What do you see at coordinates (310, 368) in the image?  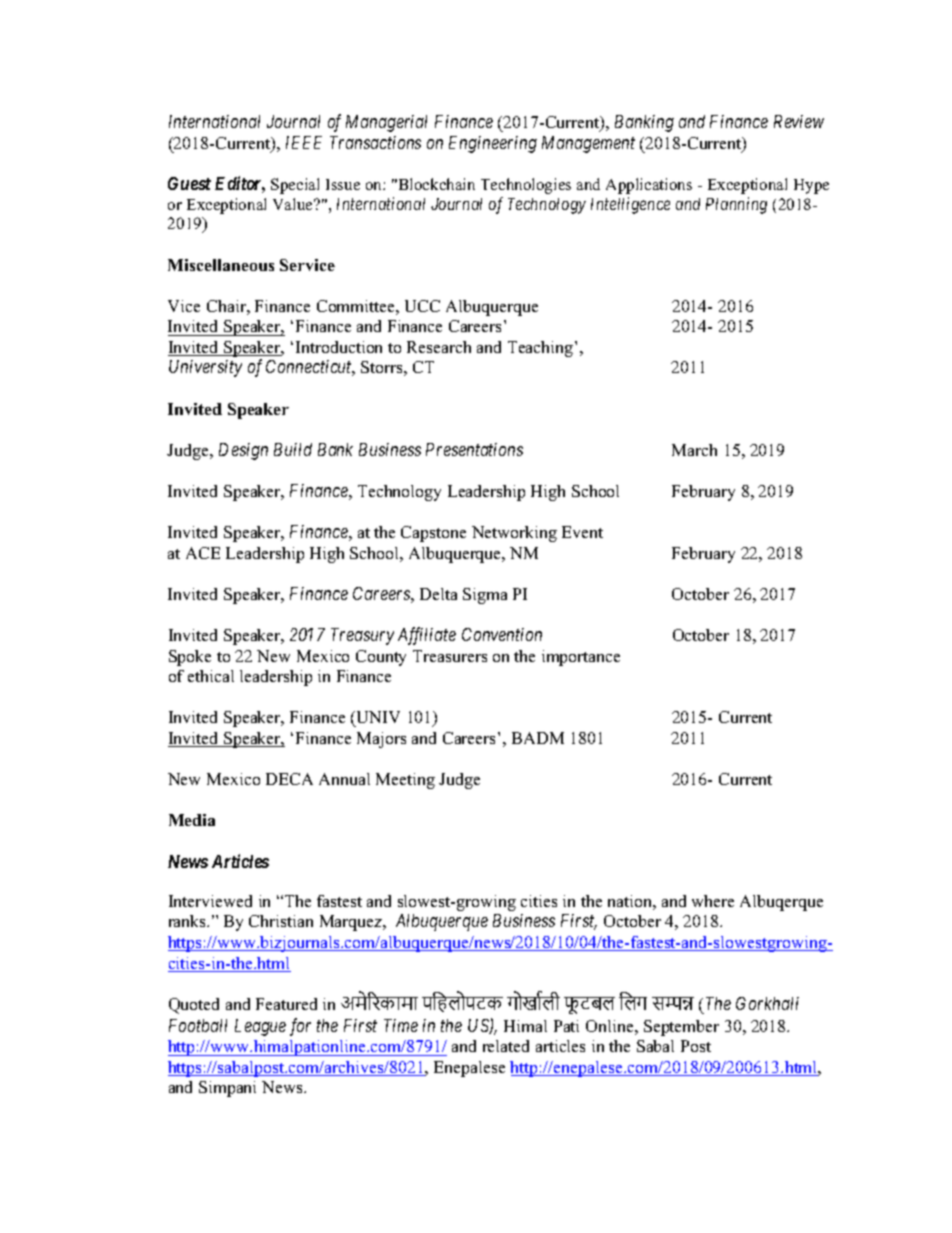 I see `Connecticut` at bounding box center [310, 368].
